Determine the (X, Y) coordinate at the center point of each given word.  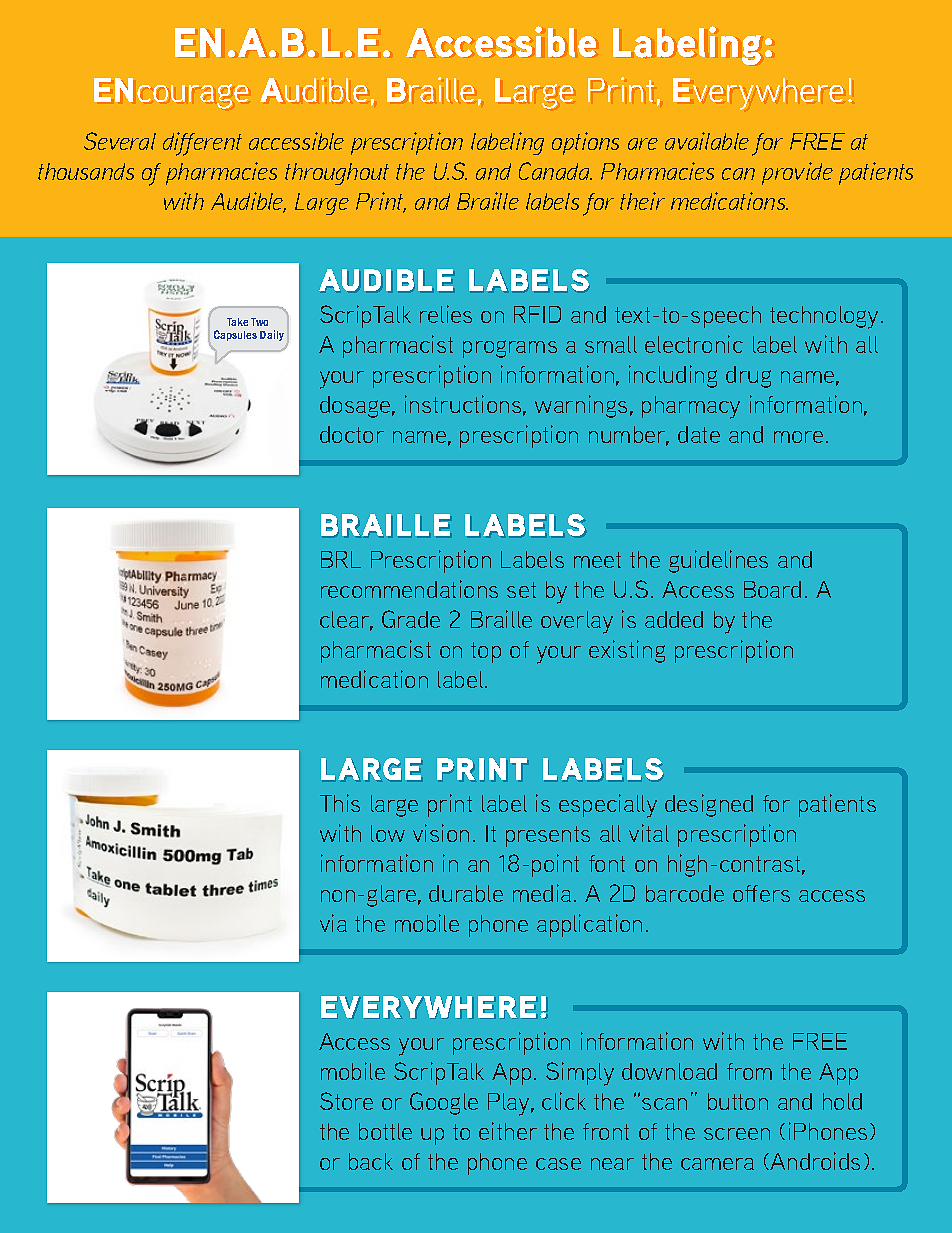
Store (346, 1101)
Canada (555, 171)
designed (709, 805)
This (340, 803)
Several (120, 141)
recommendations (409, 589)
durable (466, 893)
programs (510, 349)
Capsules (235, 335)
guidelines (718, 561)
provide (797, 173)
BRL (341, 559)
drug (748, 377)
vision (441, 833)
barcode (685, 893)
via (333, 923)
